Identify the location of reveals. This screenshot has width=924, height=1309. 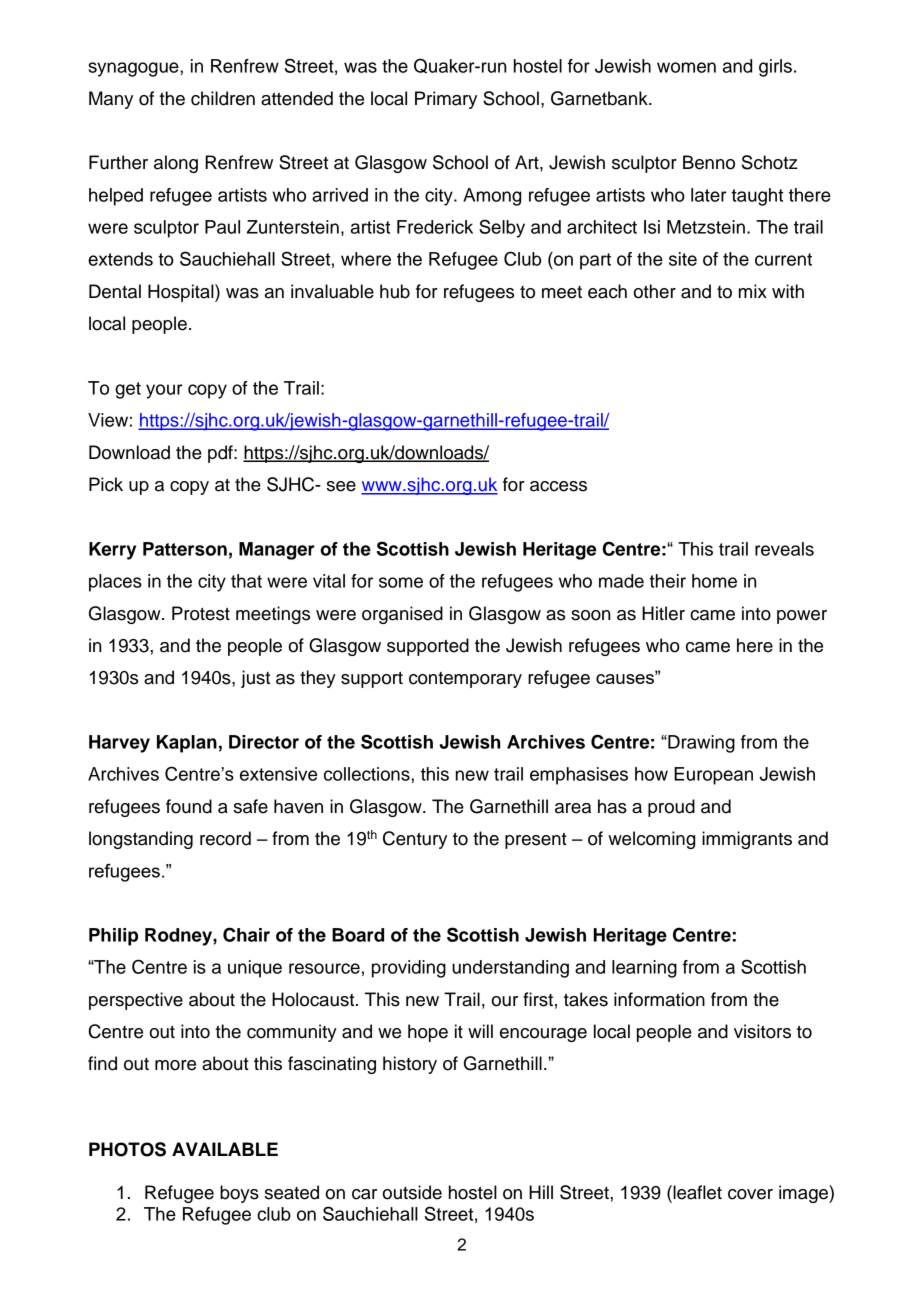
(784, 549).
